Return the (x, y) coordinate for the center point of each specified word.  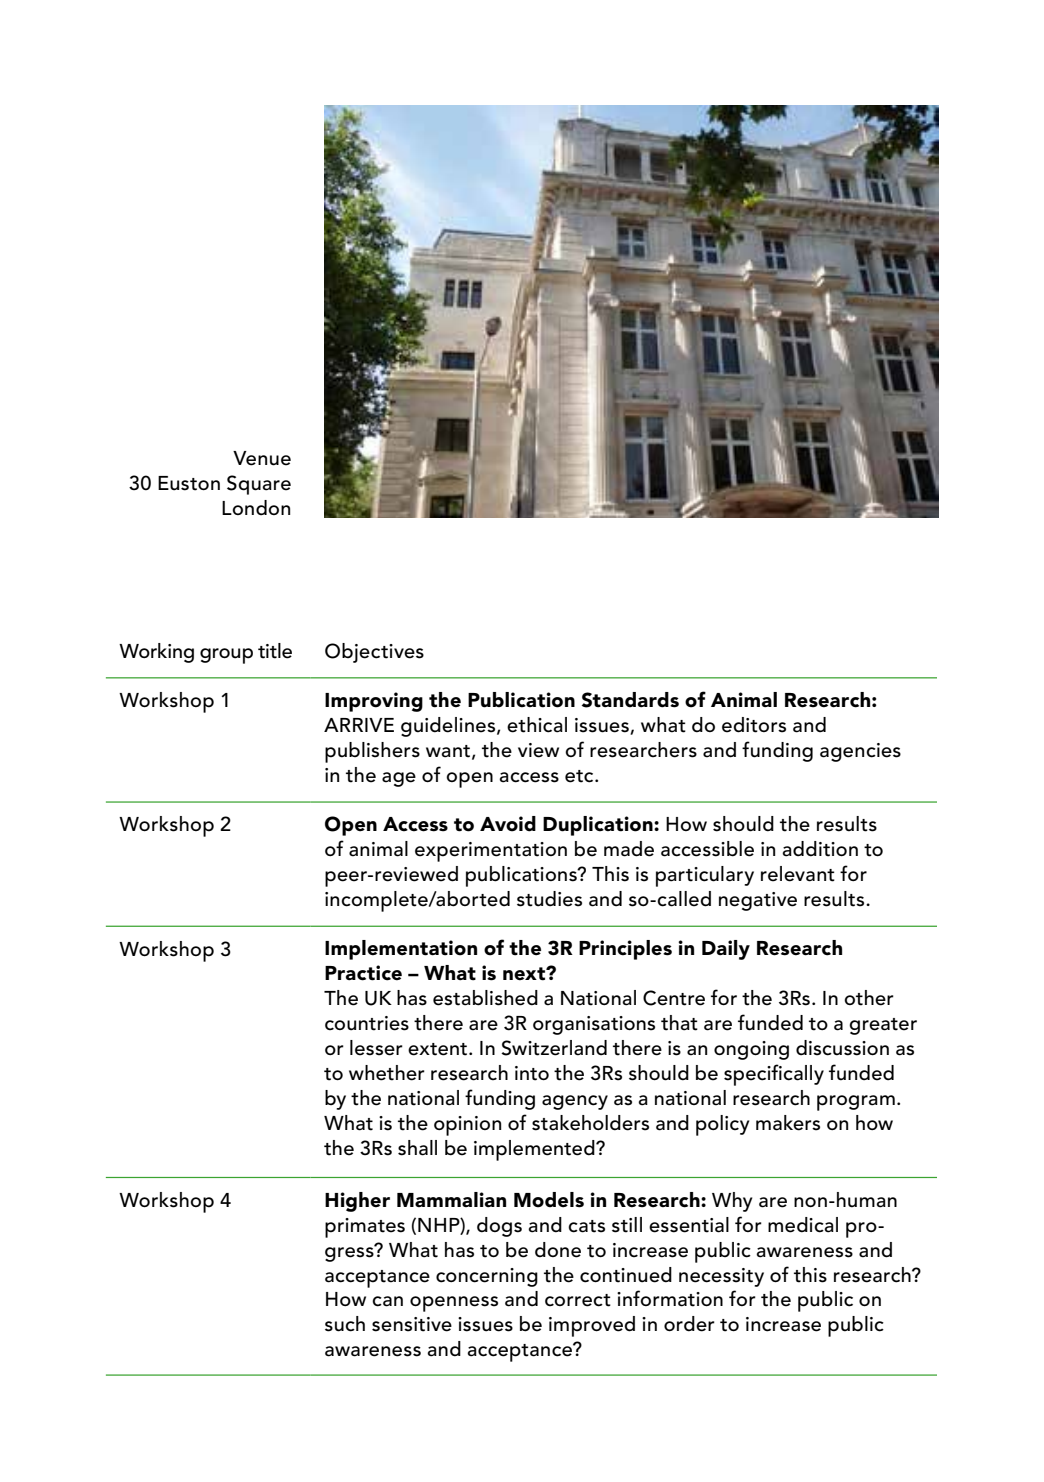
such (345, 1324)
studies (549, 899)
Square (259, 485)
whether (387, 1073)
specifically (774, 1075)
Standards (630, 700)
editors (754, 725)
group (226, 656)
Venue (262, 458)
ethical (537, 725)
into (532, 1073)
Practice (363, 973)
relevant (798, 874)
